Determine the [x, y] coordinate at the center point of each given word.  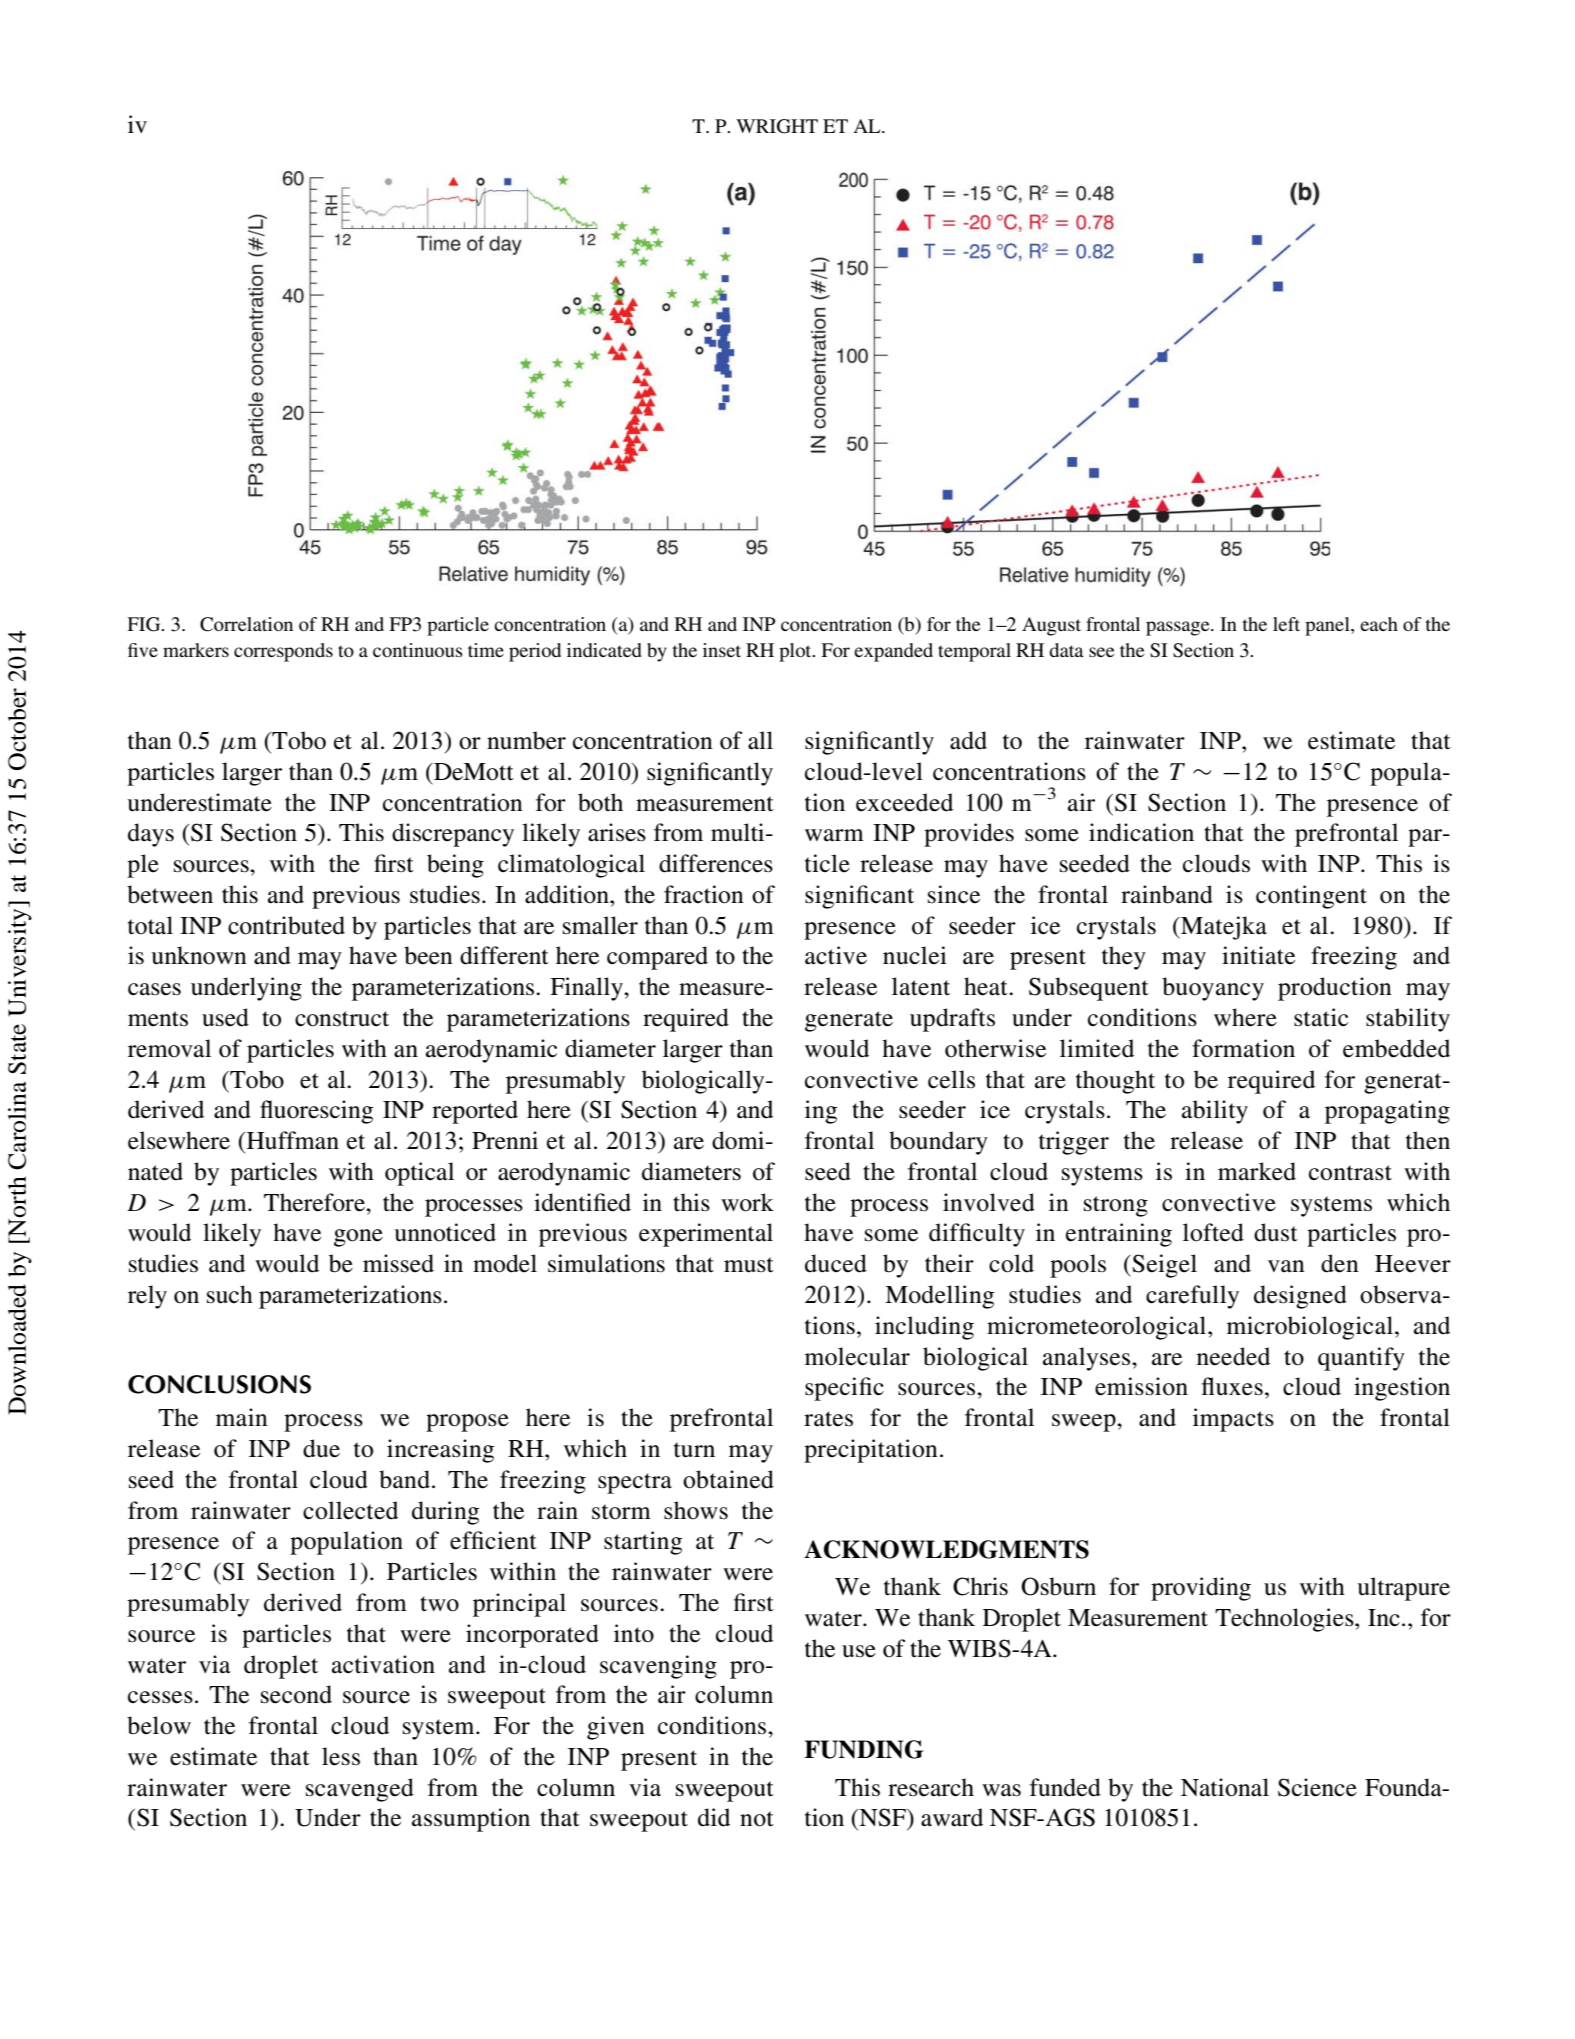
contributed [286, 925]
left [1286, 624]
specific [844, 1389]
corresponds [283, 652]
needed [1233, 1356]
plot [796, 652]
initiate [1258, 955]
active [836, 955]
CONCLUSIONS [219, 1384]
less [341, 1756]
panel [1328, 626]
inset [722, 650]
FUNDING [863, 1749]
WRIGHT [777, 126]
